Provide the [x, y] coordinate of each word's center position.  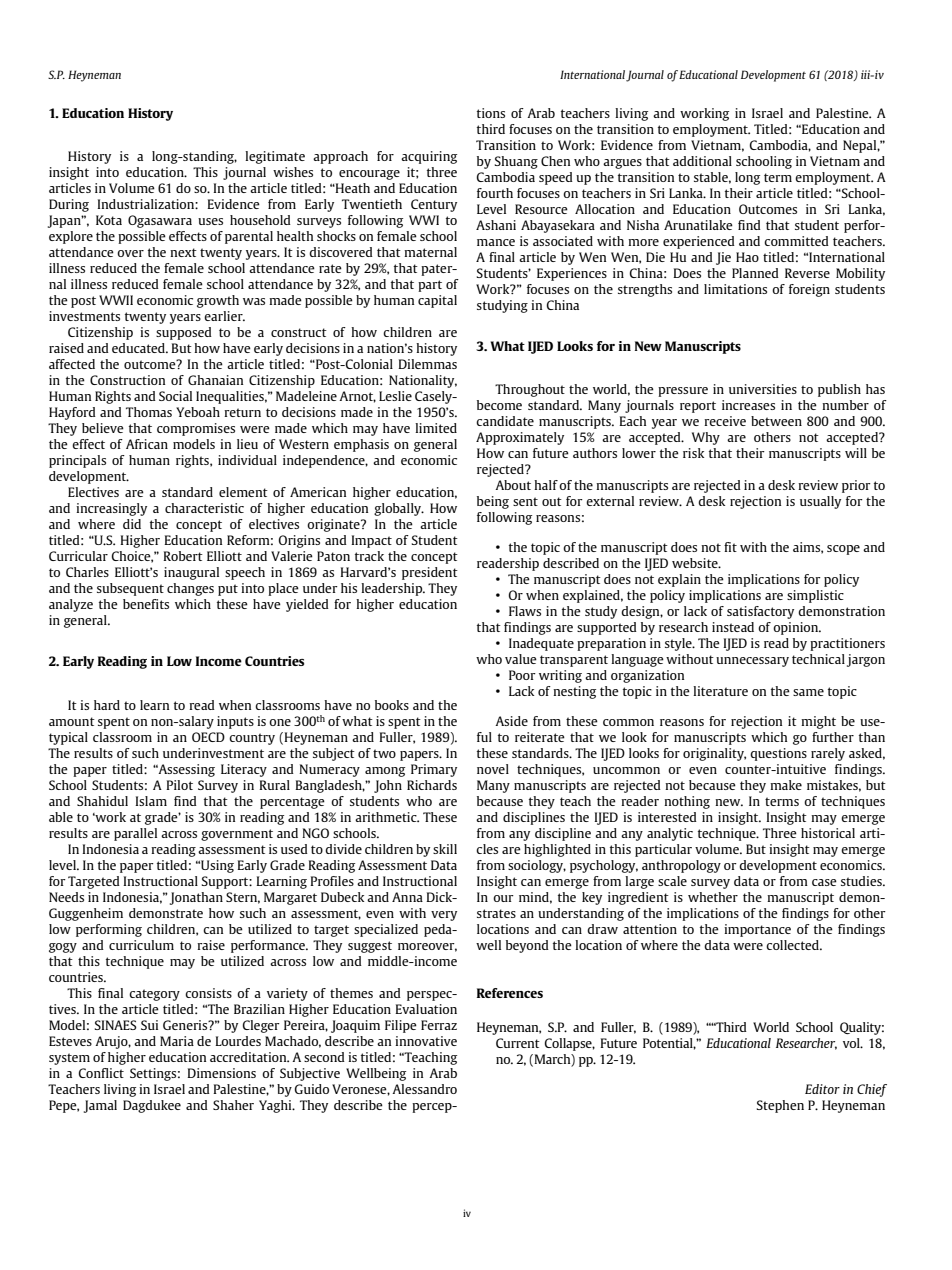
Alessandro [424, 1089]
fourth [495, 193]
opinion [797, 628]
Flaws [525, 611]
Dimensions [221, 1073]
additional [702, 161]
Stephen [780, 1106]
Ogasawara [160, 221]
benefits [146, 604]
